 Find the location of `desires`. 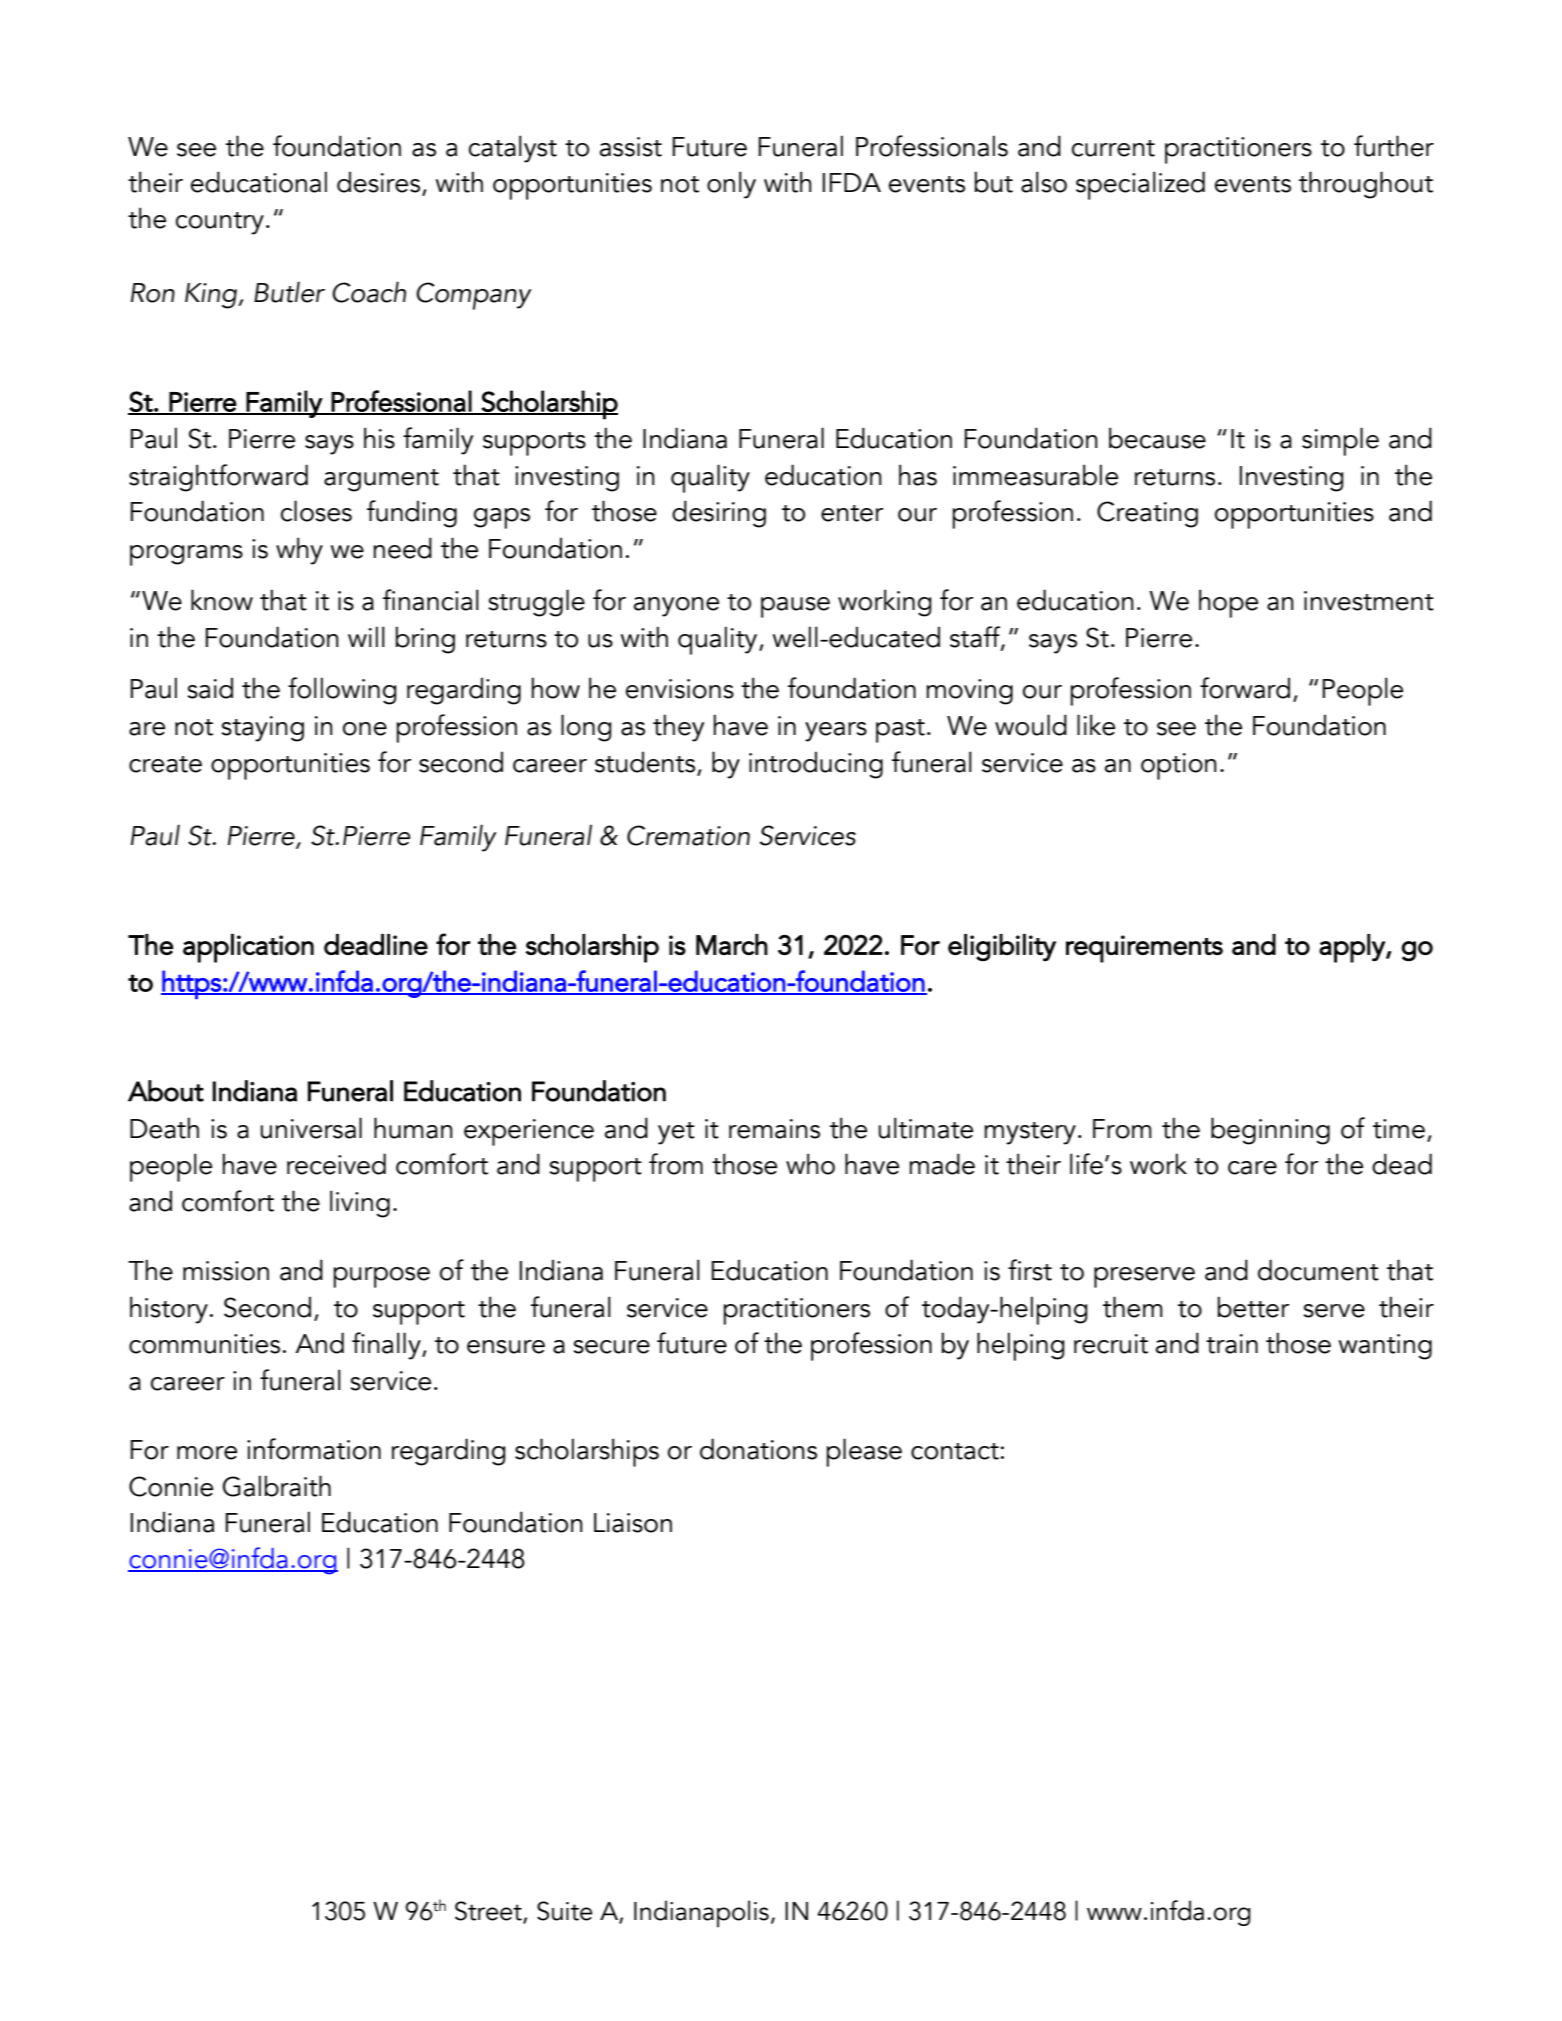

desires is located at coordinates (380, 183).
